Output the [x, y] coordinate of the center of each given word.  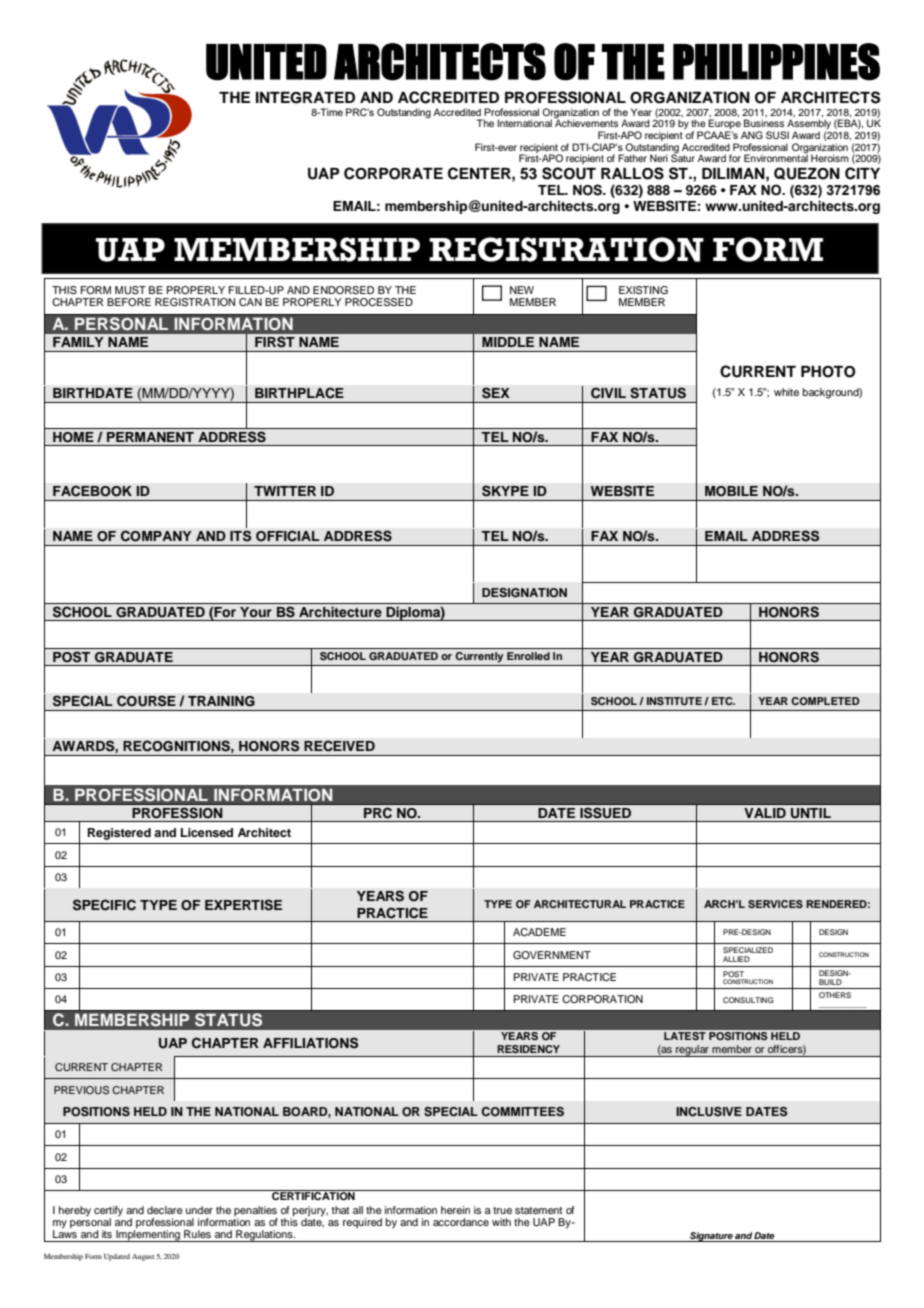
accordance [461, 1222]
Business [764, 123]
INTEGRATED [305, 98]
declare [165, 1210]
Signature [711, 1237]
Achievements [586, 122]
